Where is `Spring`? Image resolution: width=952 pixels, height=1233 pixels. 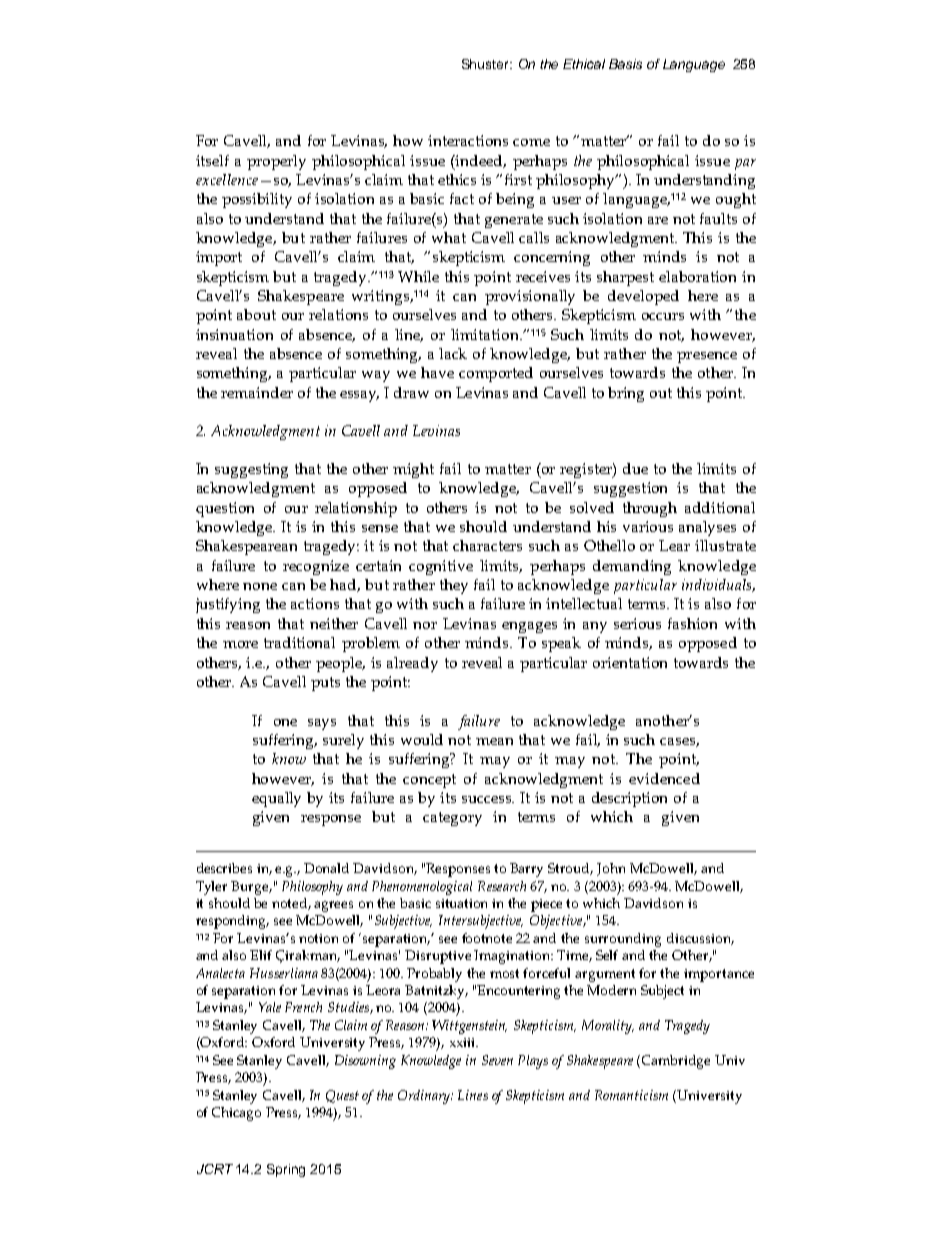
Spring is located at coordinates (286, 1170).
